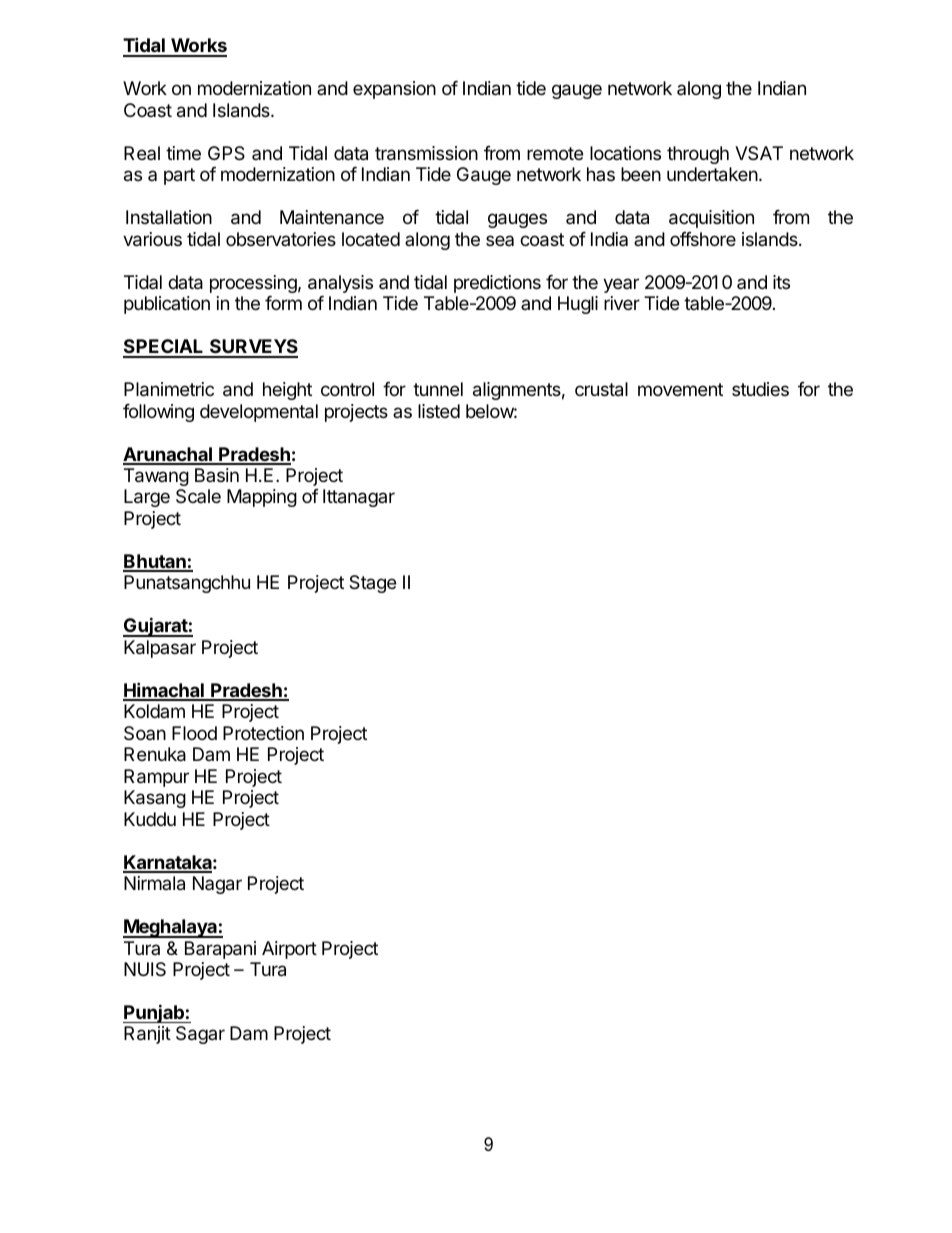 The image size is (952, 1233). I want to click on movement, so click(680, 389).
